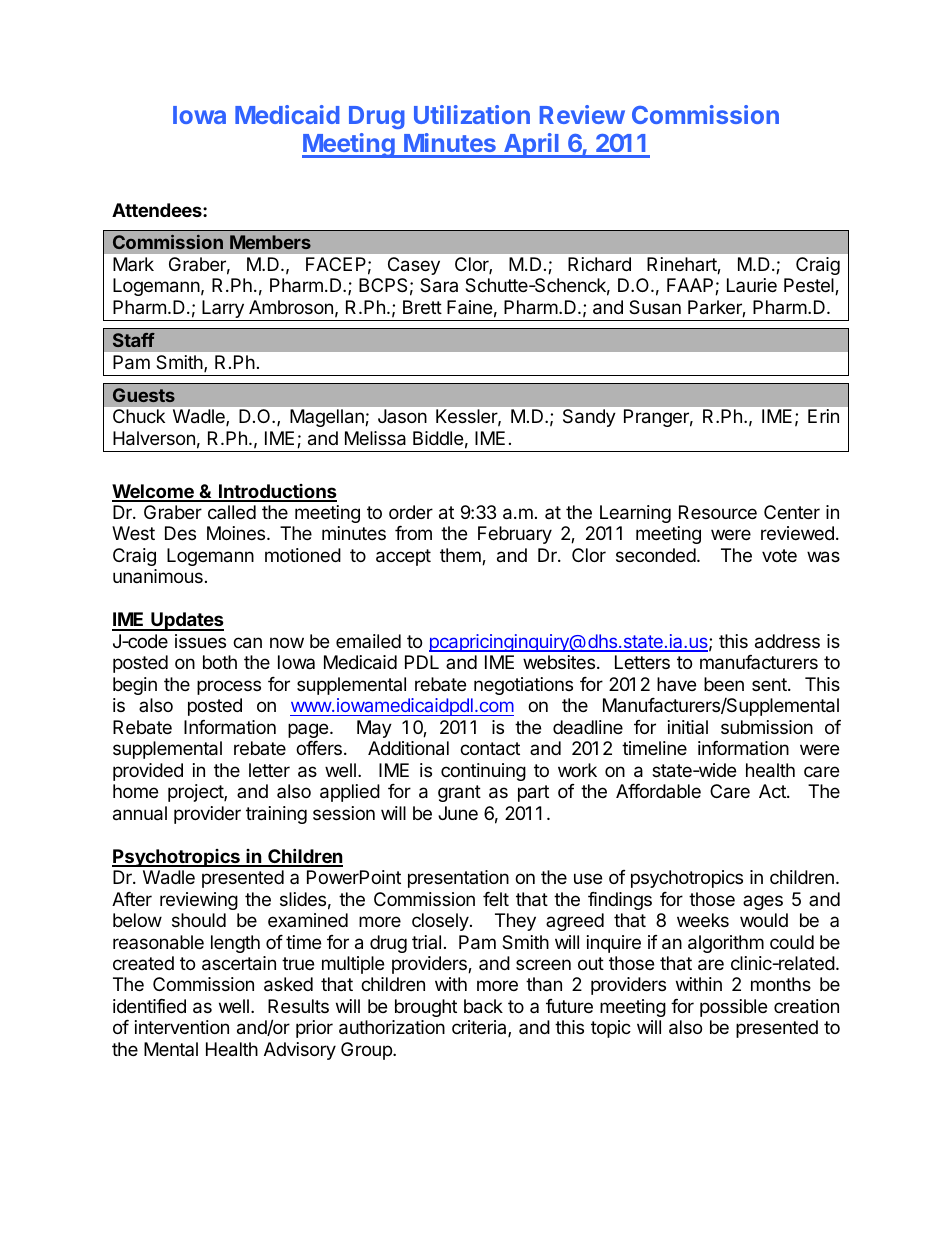  I want to click on April, so click(531, 145).
